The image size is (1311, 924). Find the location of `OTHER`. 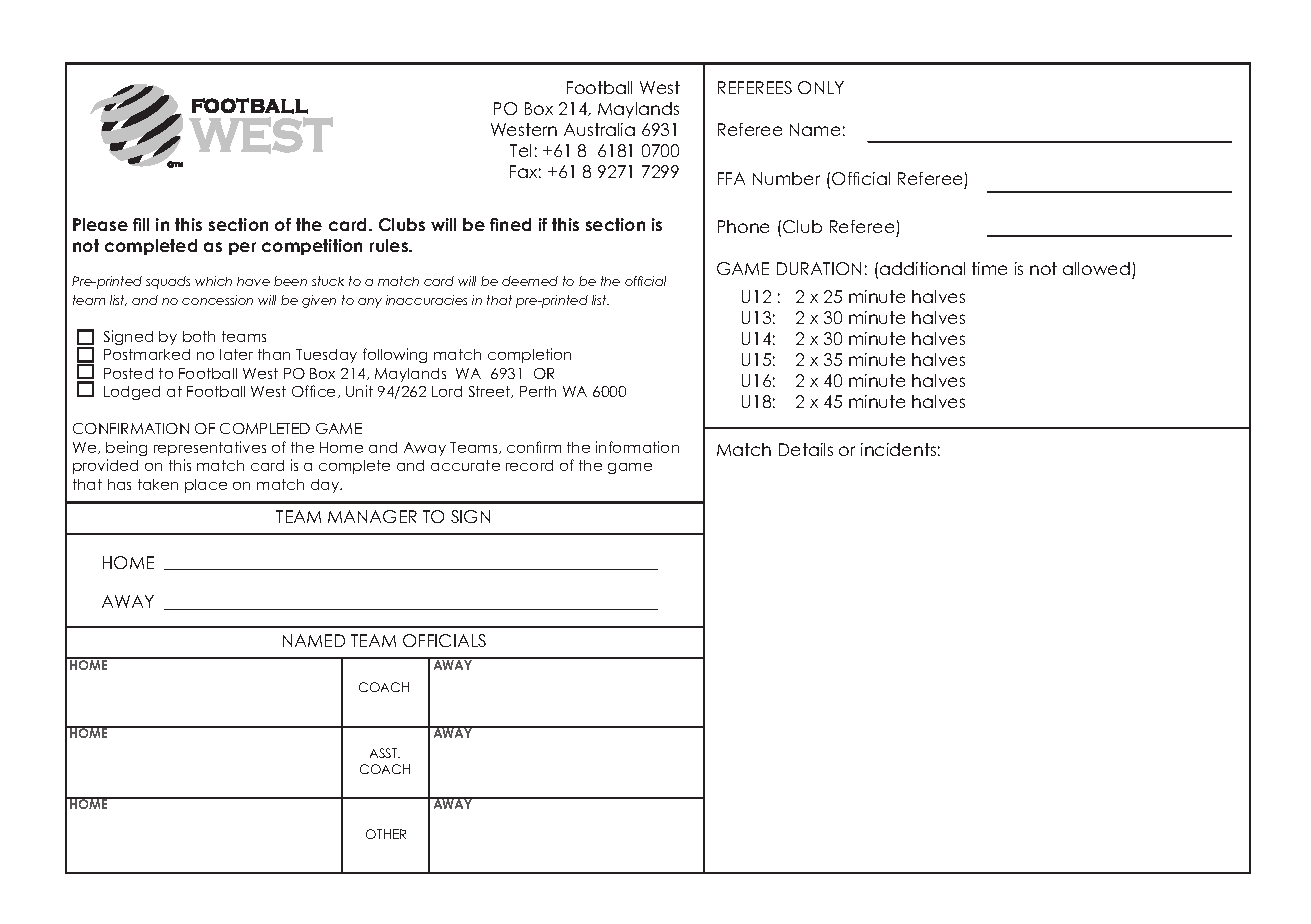

OTHER is located at coordinates (386, 834).
